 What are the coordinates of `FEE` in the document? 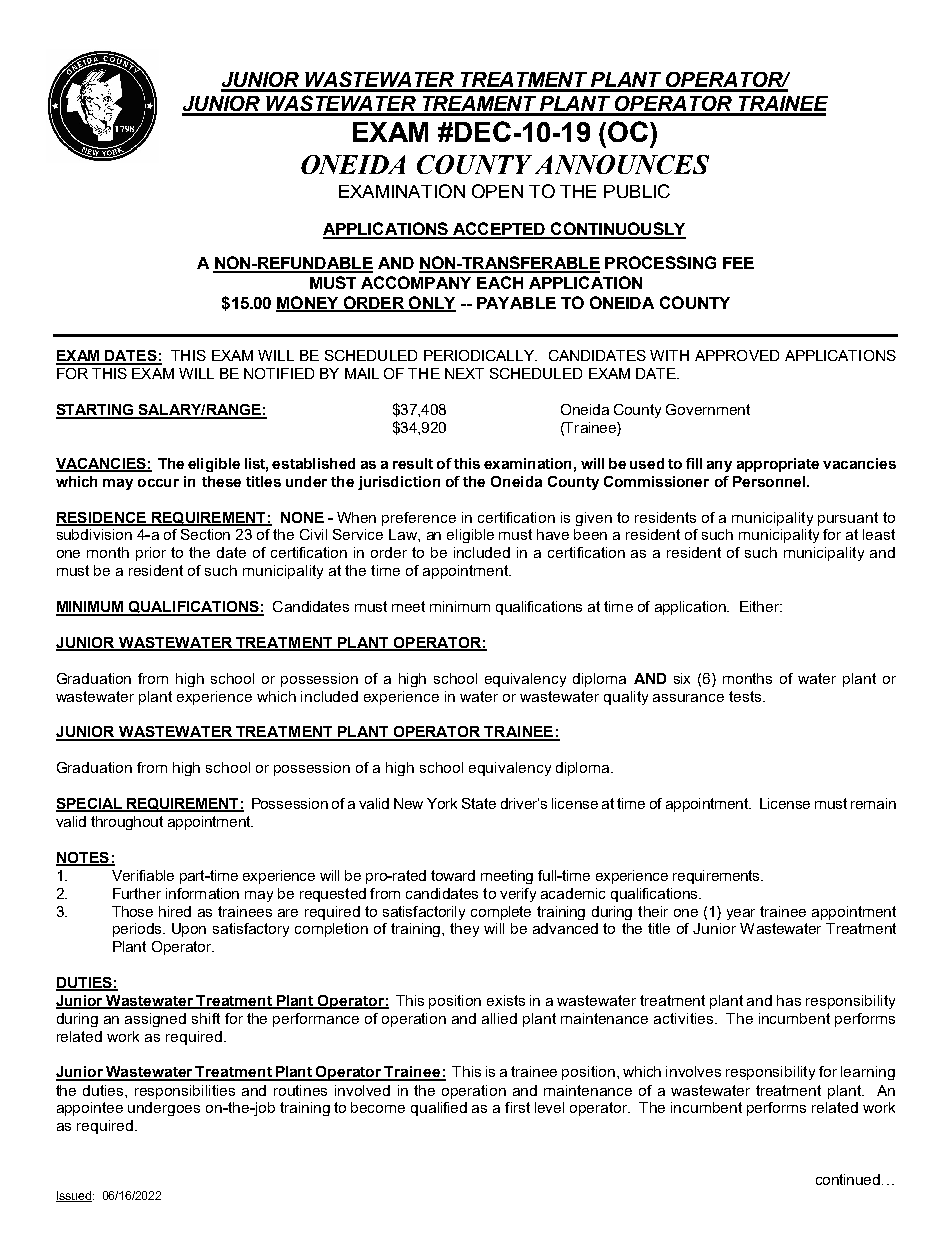 It's located at (738, 263).
